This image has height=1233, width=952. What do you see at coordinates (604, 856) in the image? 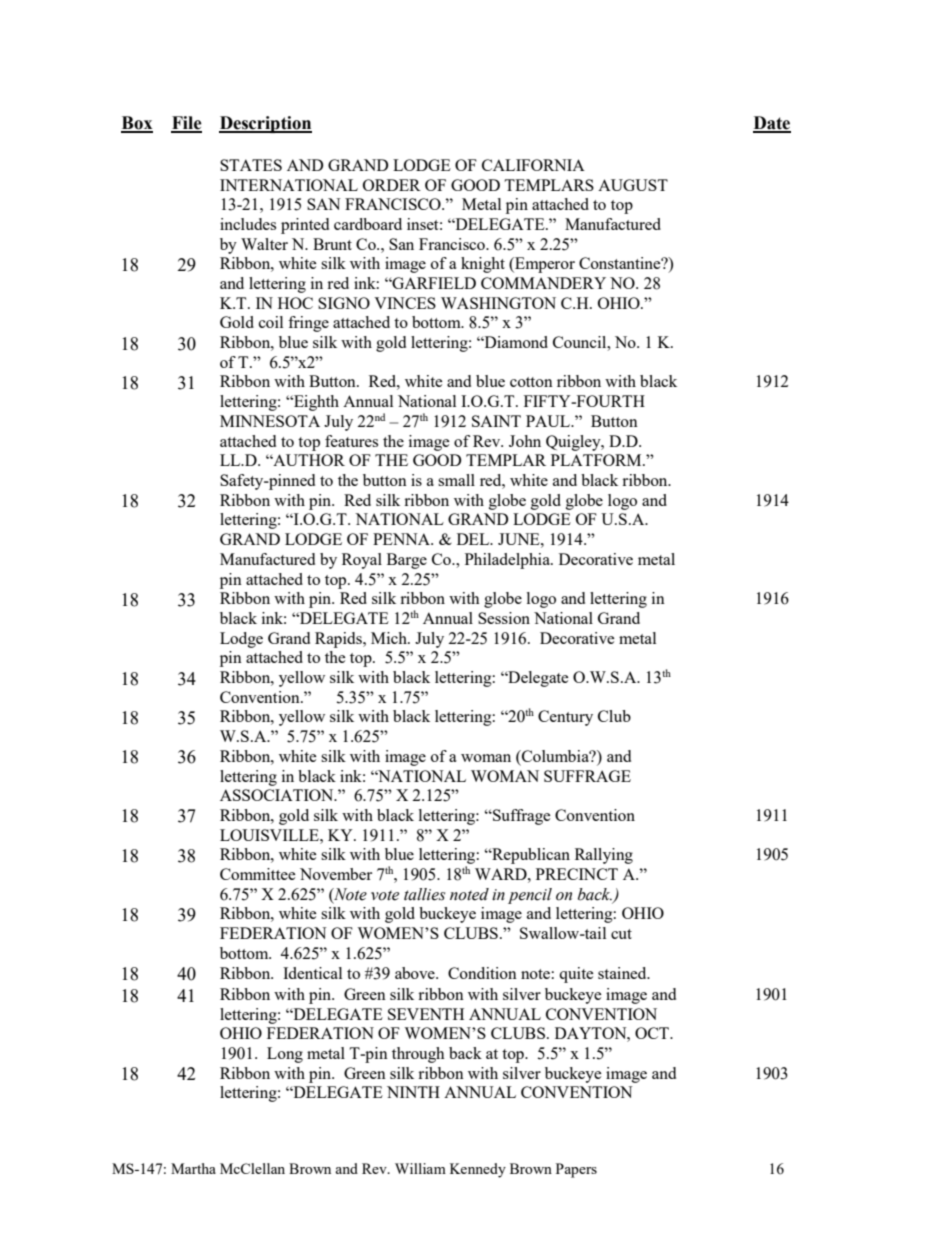
I see `Rallying` at bounding box center [604, 856].
